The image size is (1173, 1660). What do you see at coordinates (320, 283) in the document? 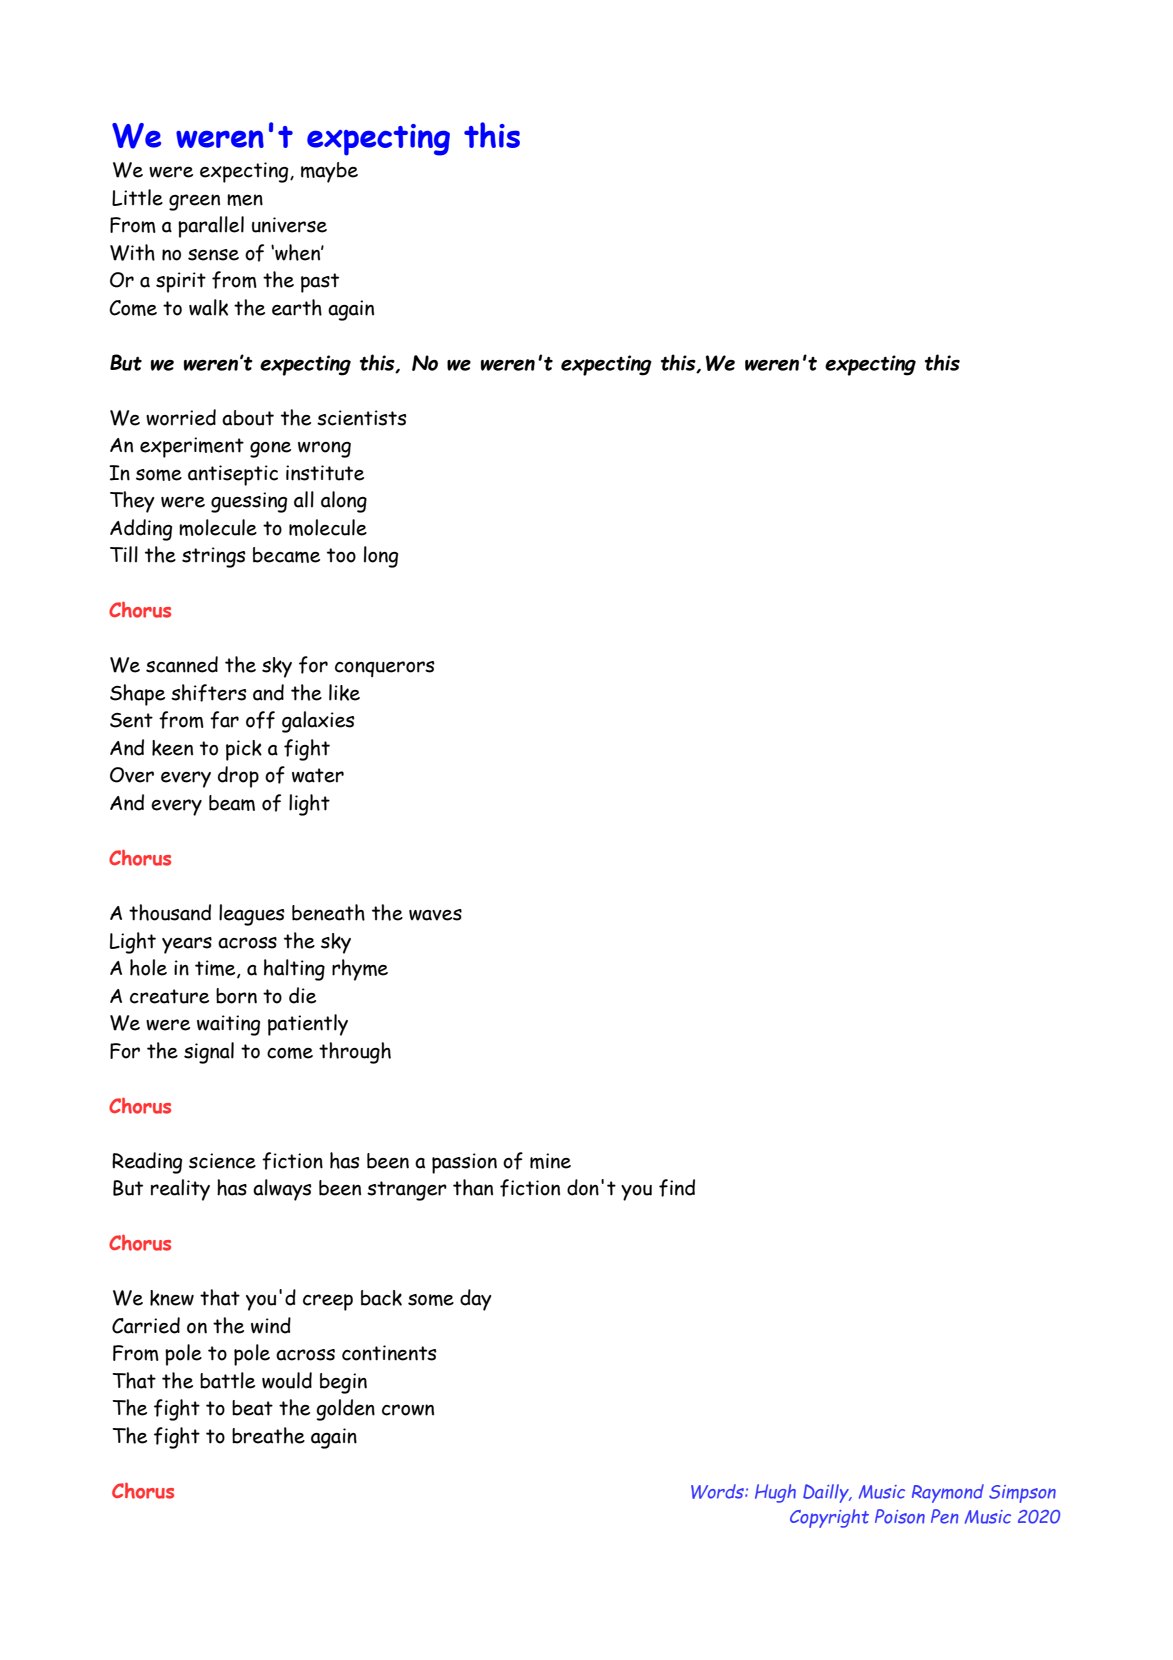
I see `past` at bounding box center [320, 283].
